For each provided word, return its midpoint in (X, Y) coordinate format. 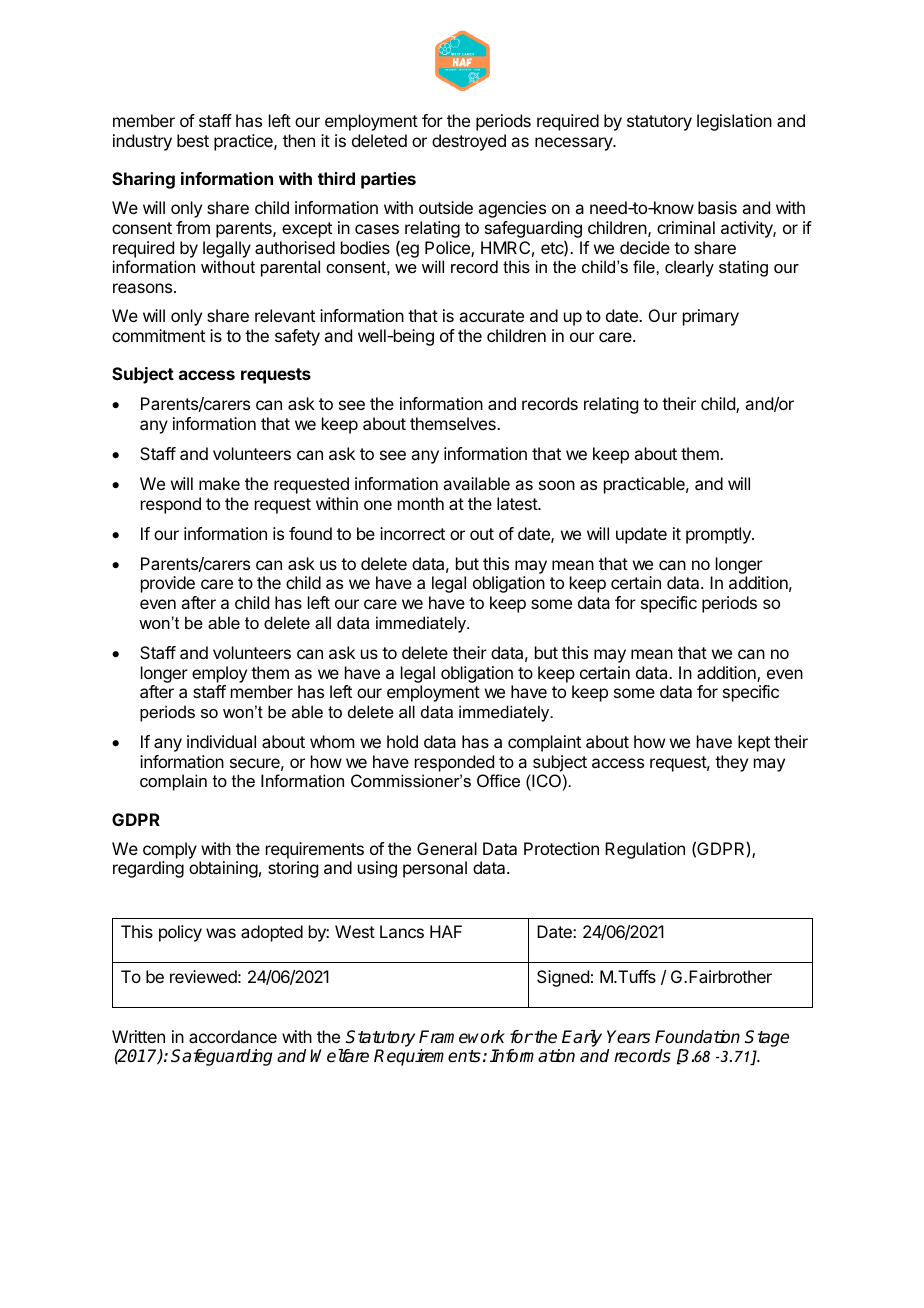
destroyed (469, 142)
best (193, 140)
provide (168, 584)
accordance (233, 1036)
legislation (734, 122)
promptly (719, 535)
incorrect (412, 533)
